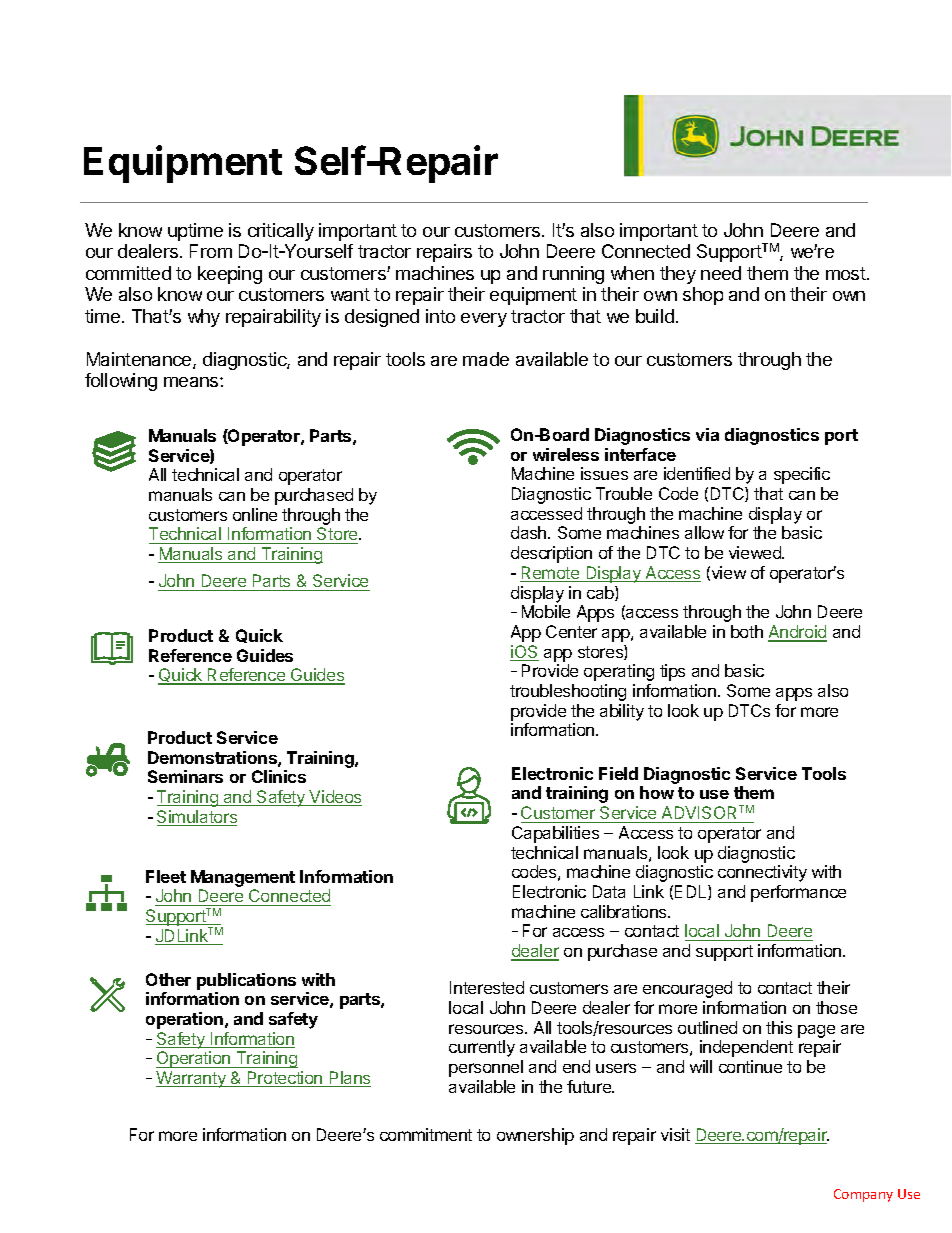 This screenshot has height=1233, width=952. Describe the element at coordinates (573, 275) in the screenshot. I see `running` at that location.
